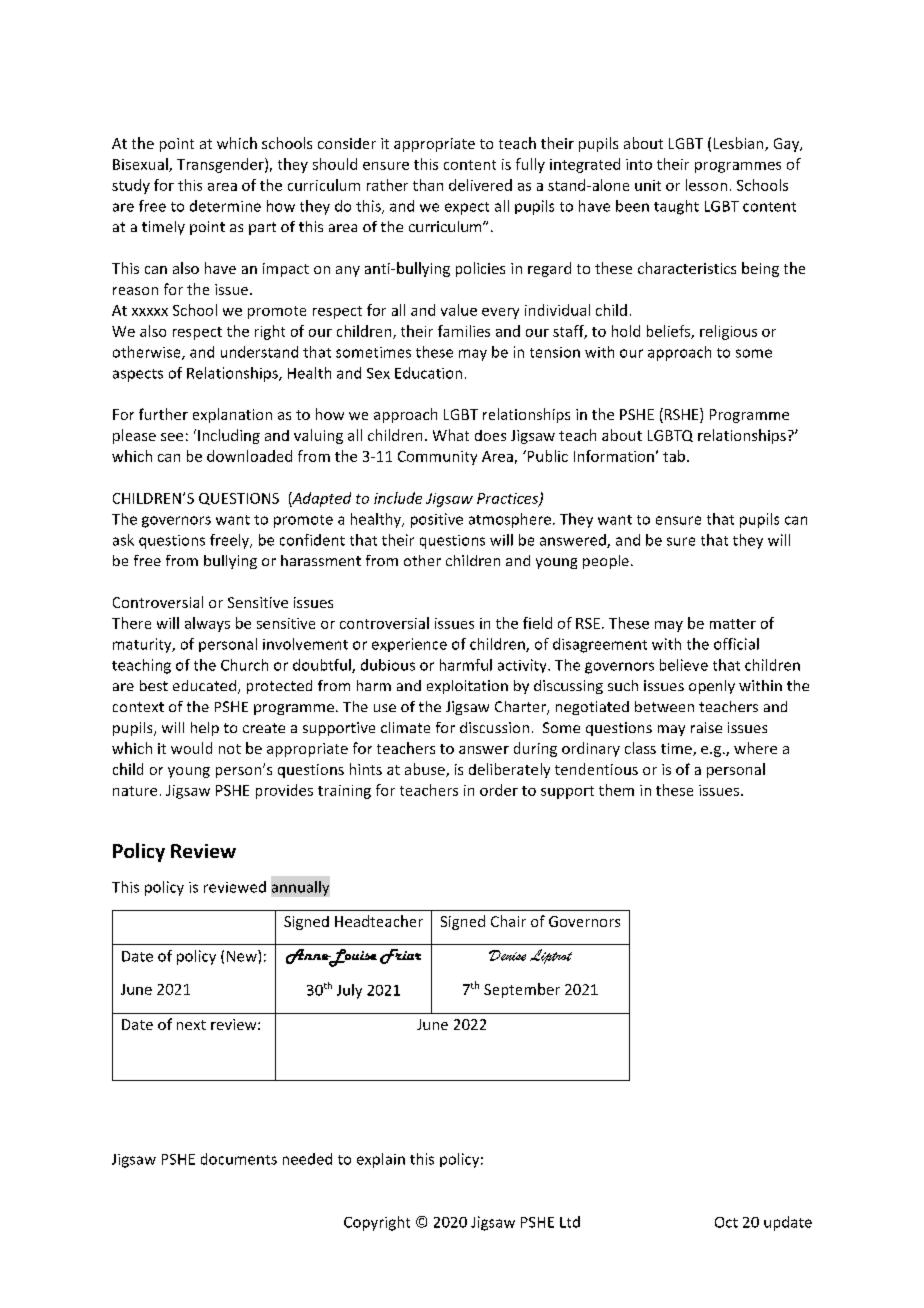 Image resolution: width=924 pixels, height=1308 pixels. What do you see at coordinates (123, 540) in the screenshot?
I see `ask` at bounding box center [123, 540].
